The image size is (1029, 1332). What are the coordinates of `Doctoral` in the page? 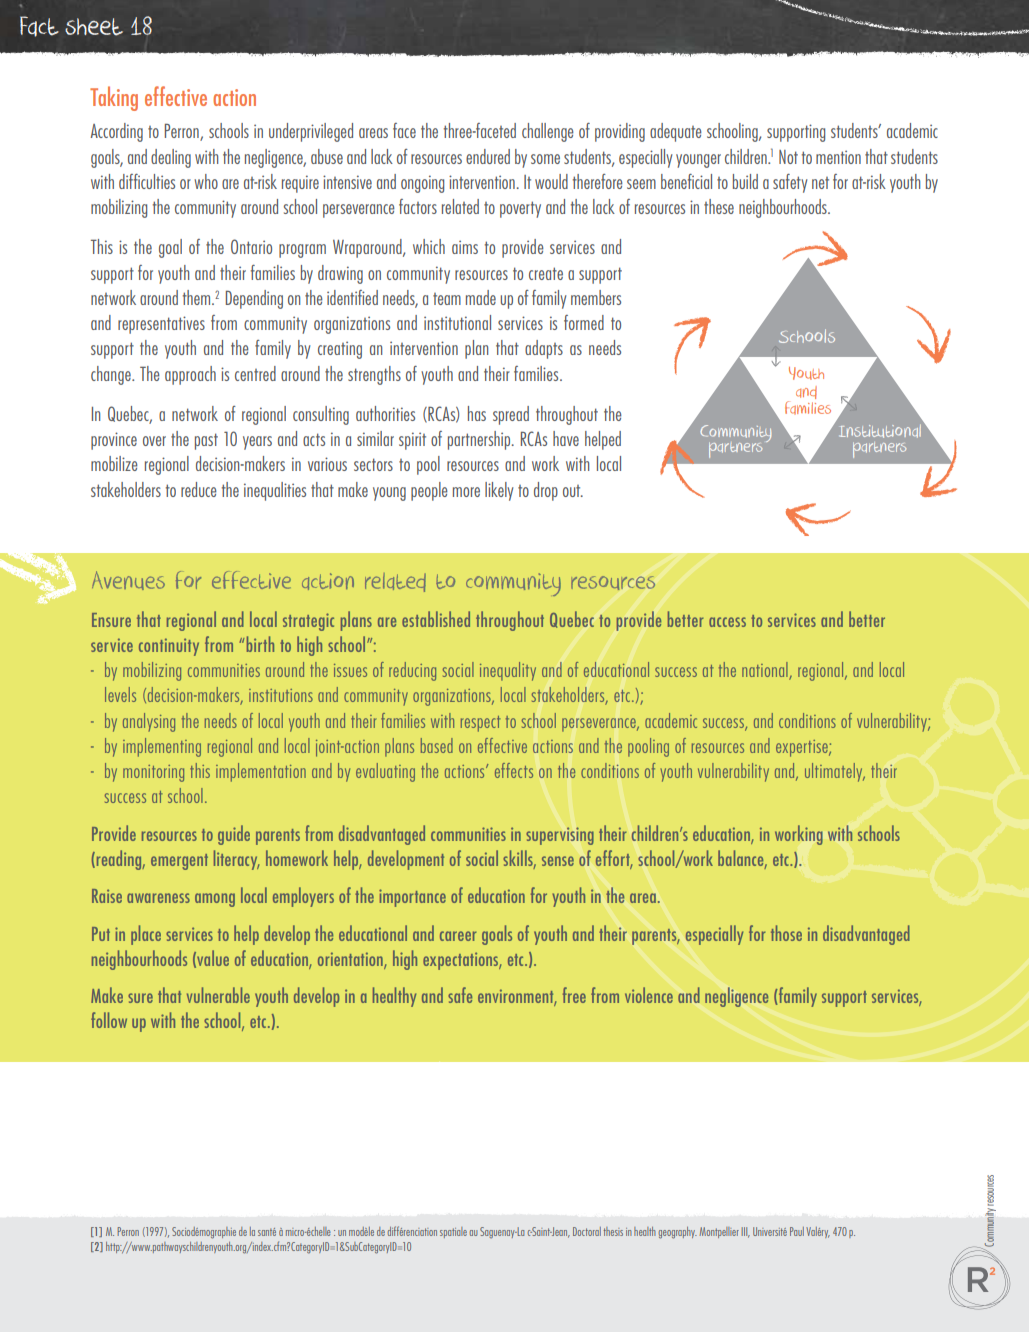 It's located at (587, 1231).
